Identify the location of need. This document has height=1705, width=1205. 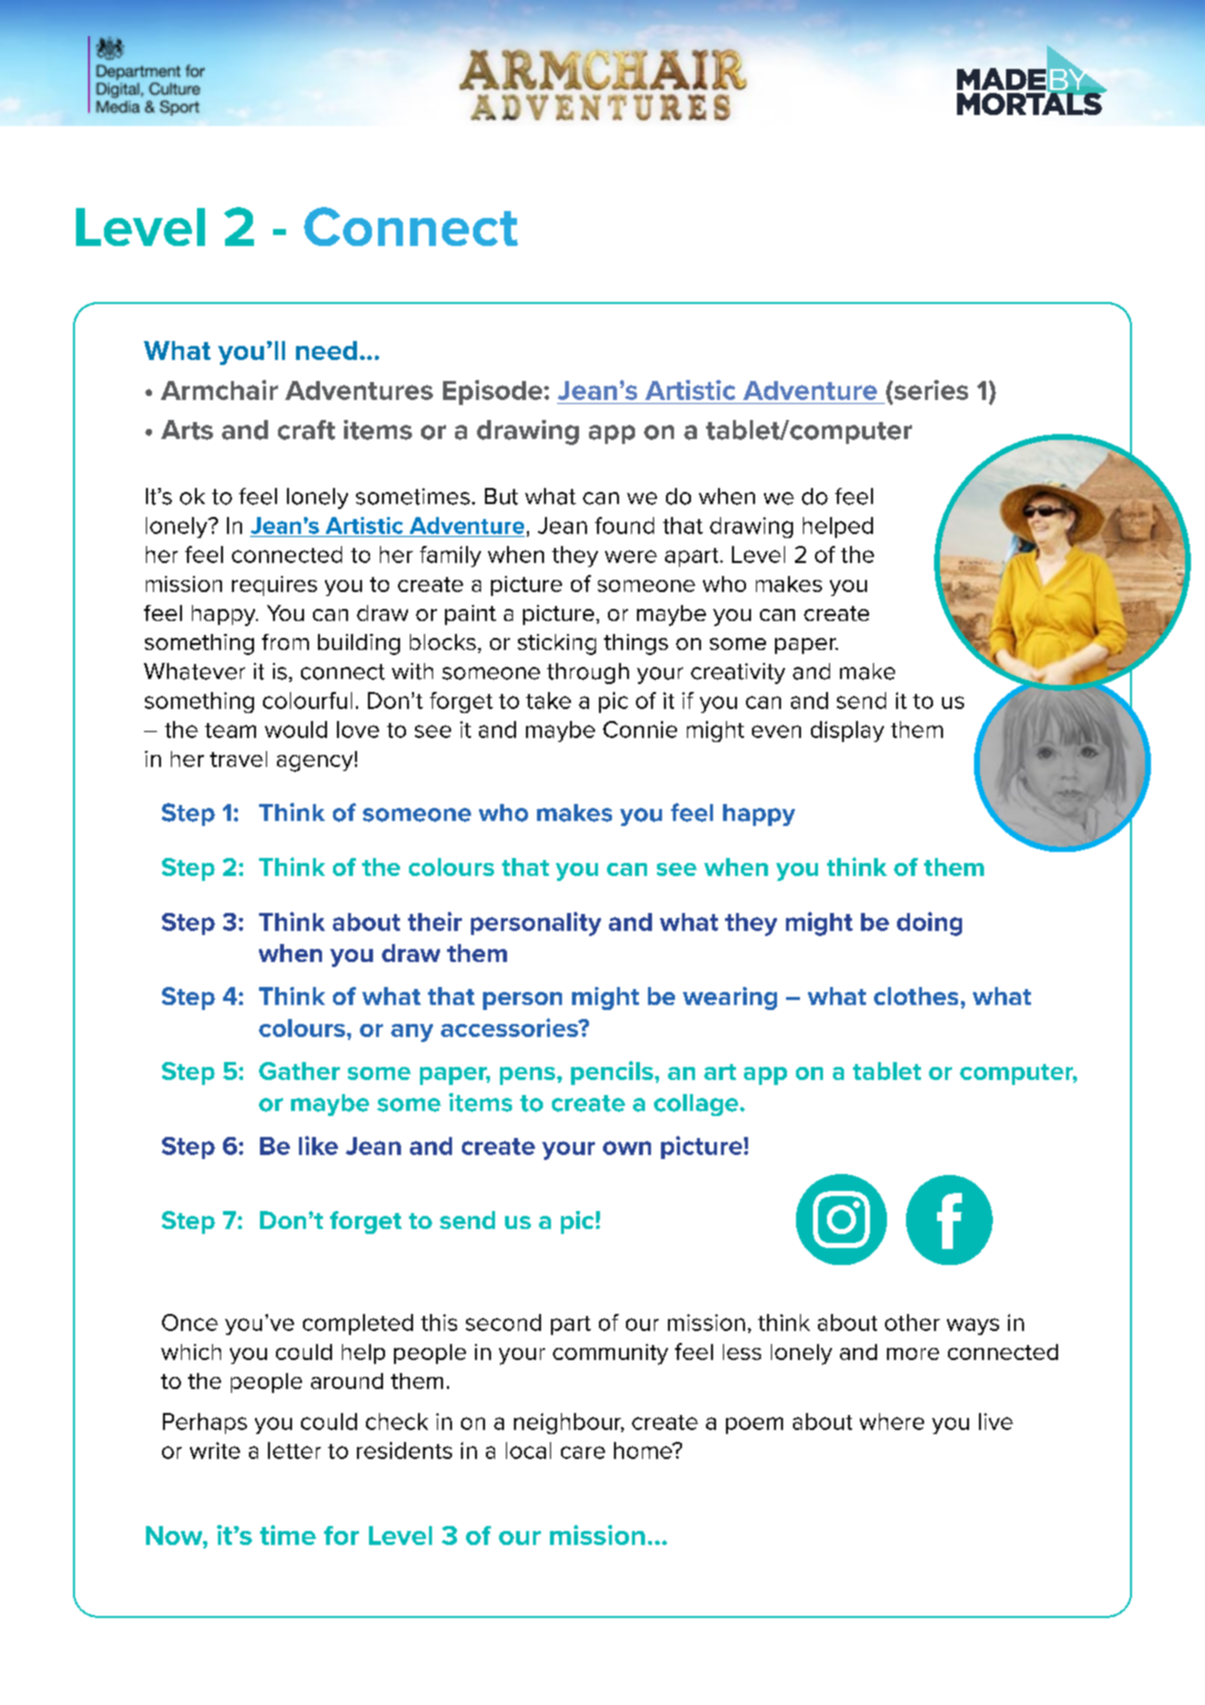
(326, 350).
